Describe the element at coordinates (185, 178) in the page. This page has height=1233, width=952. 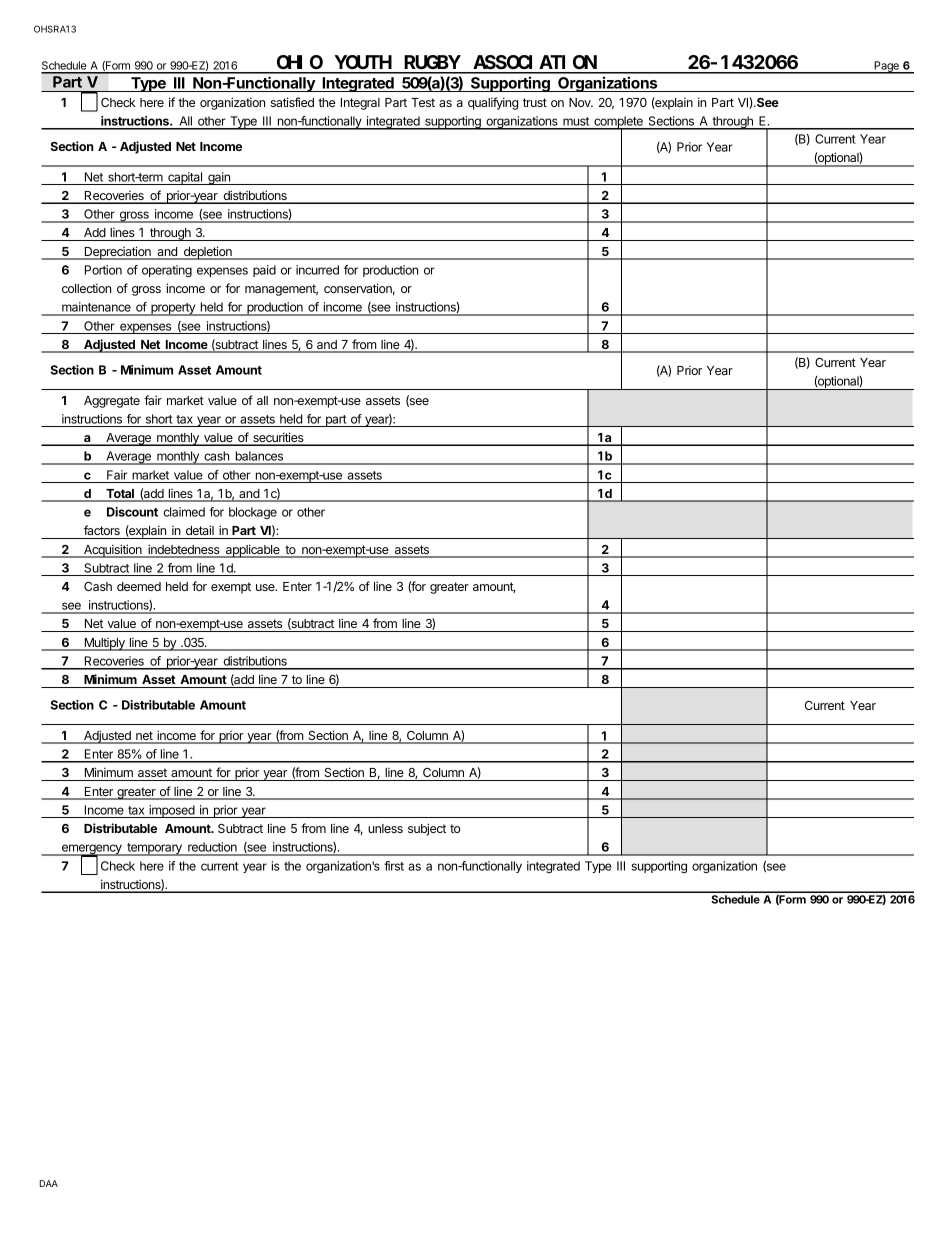
I see `capital` at that location.
